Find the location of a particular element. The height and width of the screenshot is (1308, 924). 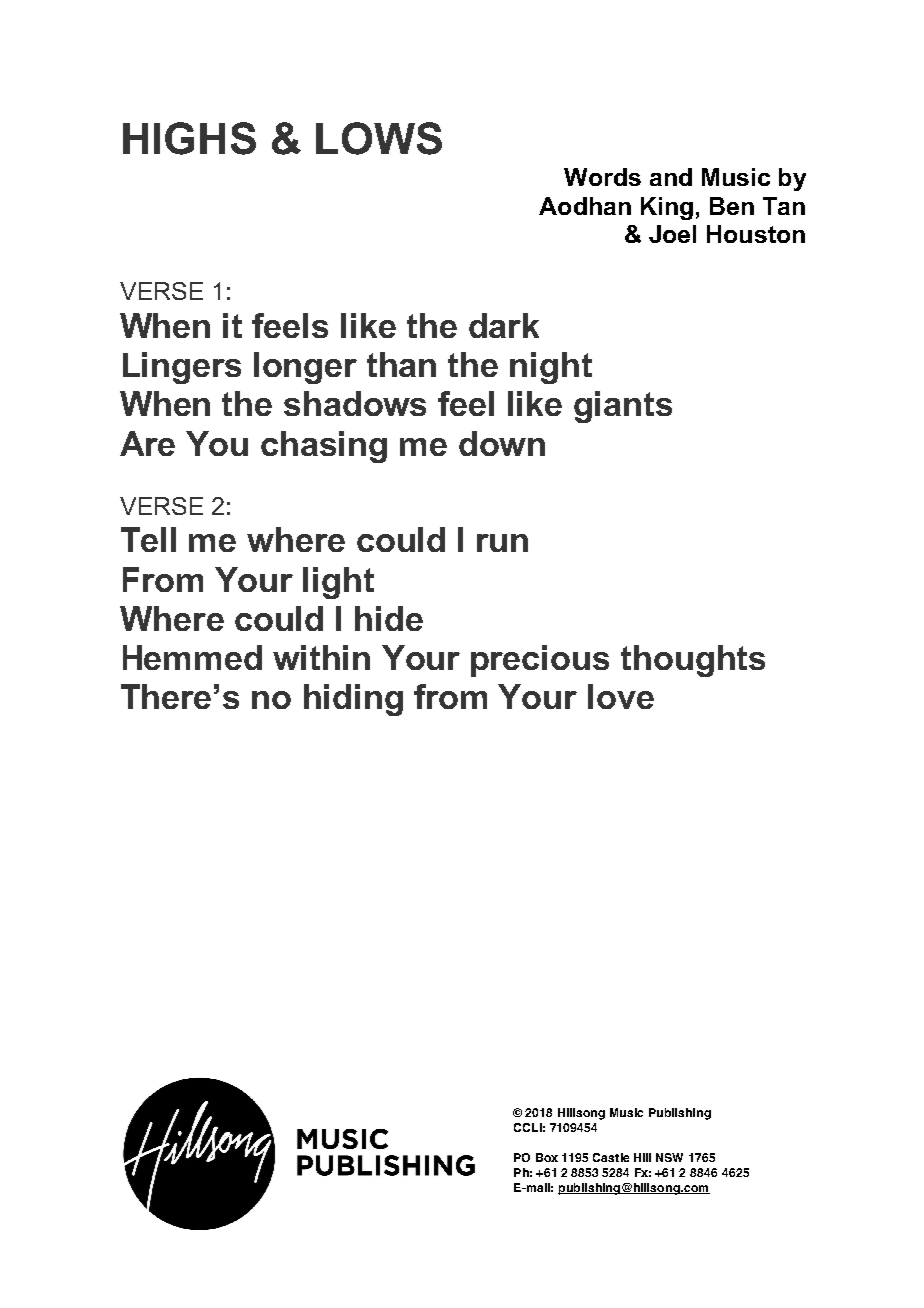

down is located at coordinates (502, 443).
